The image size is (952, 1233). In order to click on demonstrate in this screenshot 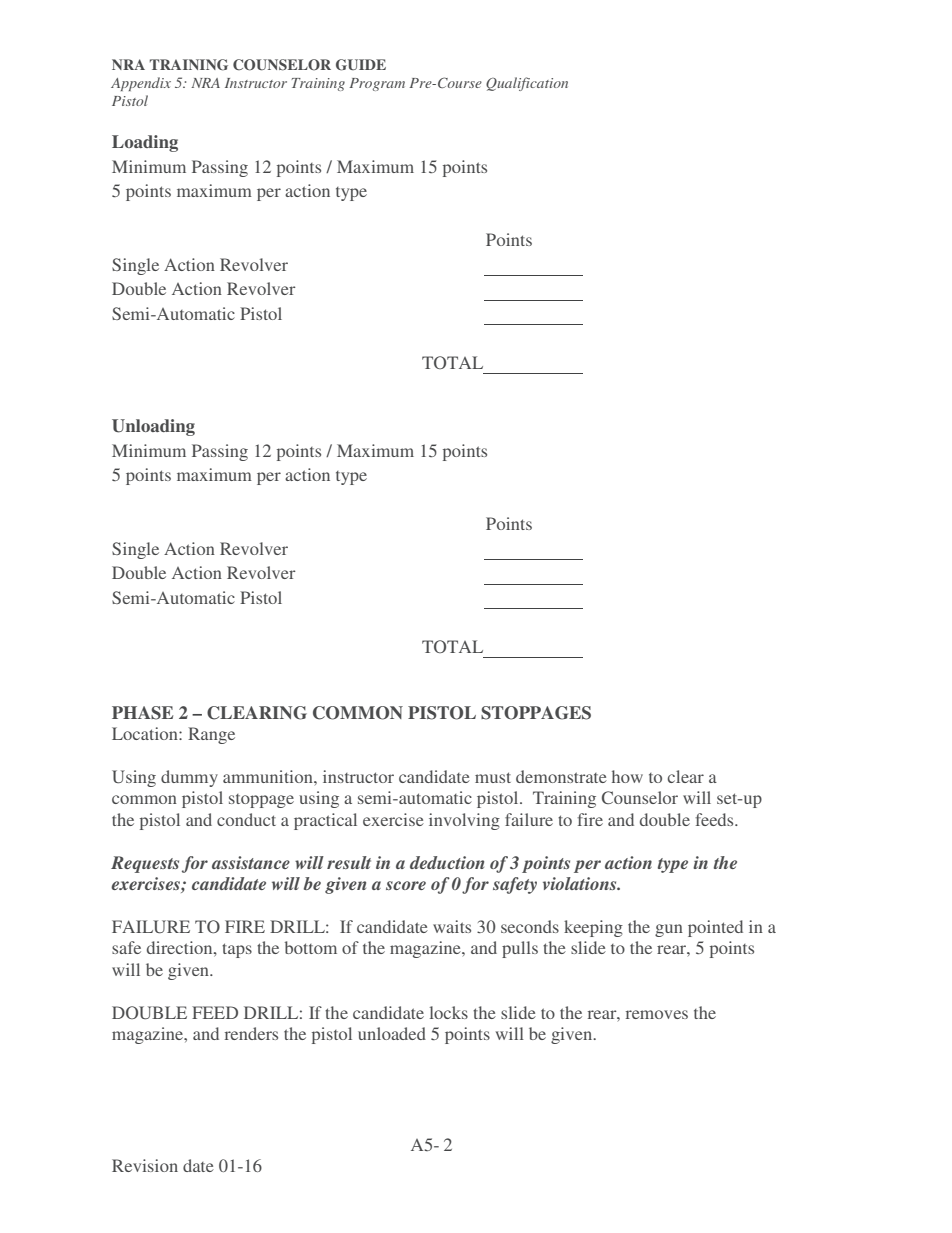, I will do `click(561, 776)`.
